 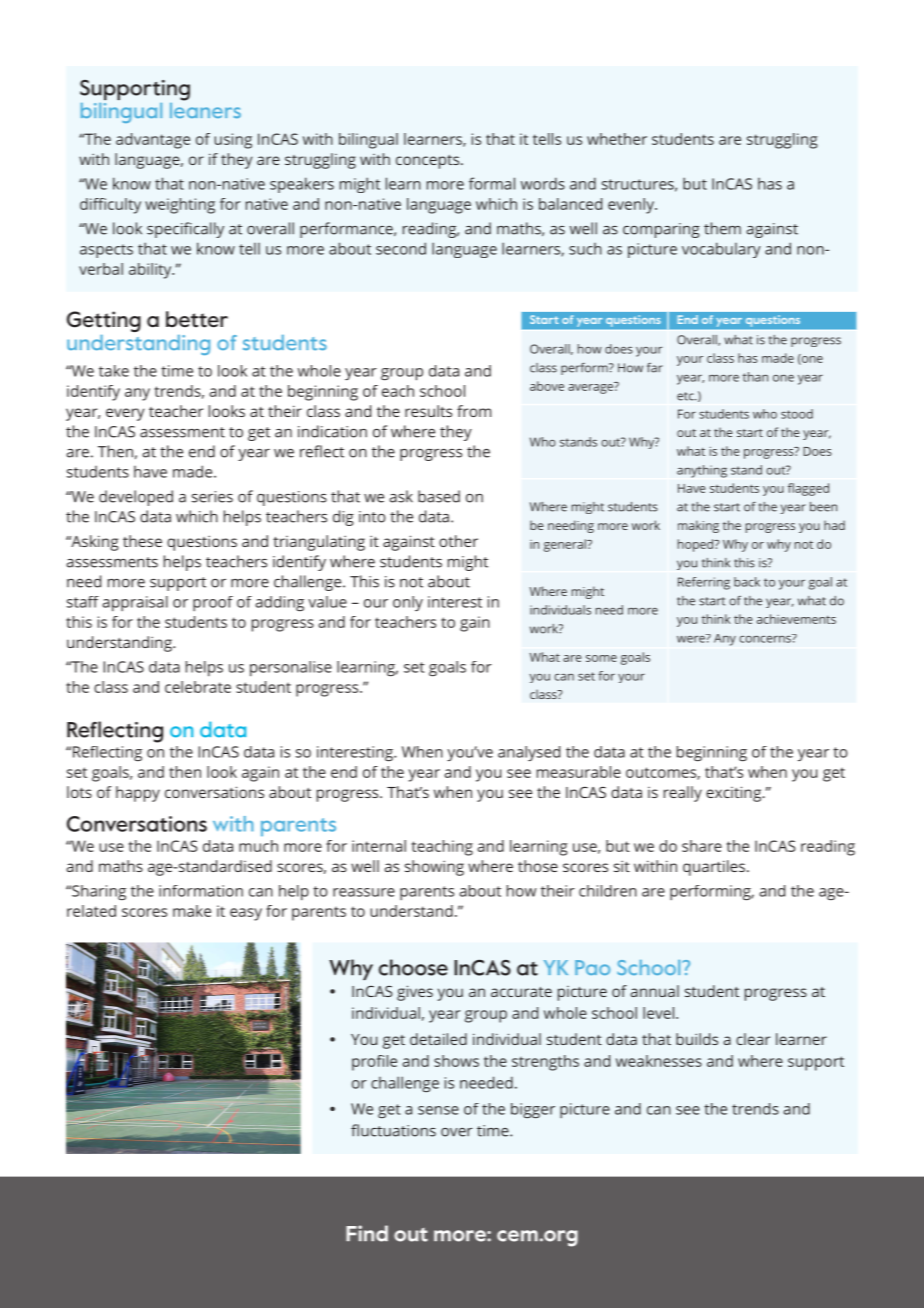 I want to click on developed, so click(x=136, y=498).
